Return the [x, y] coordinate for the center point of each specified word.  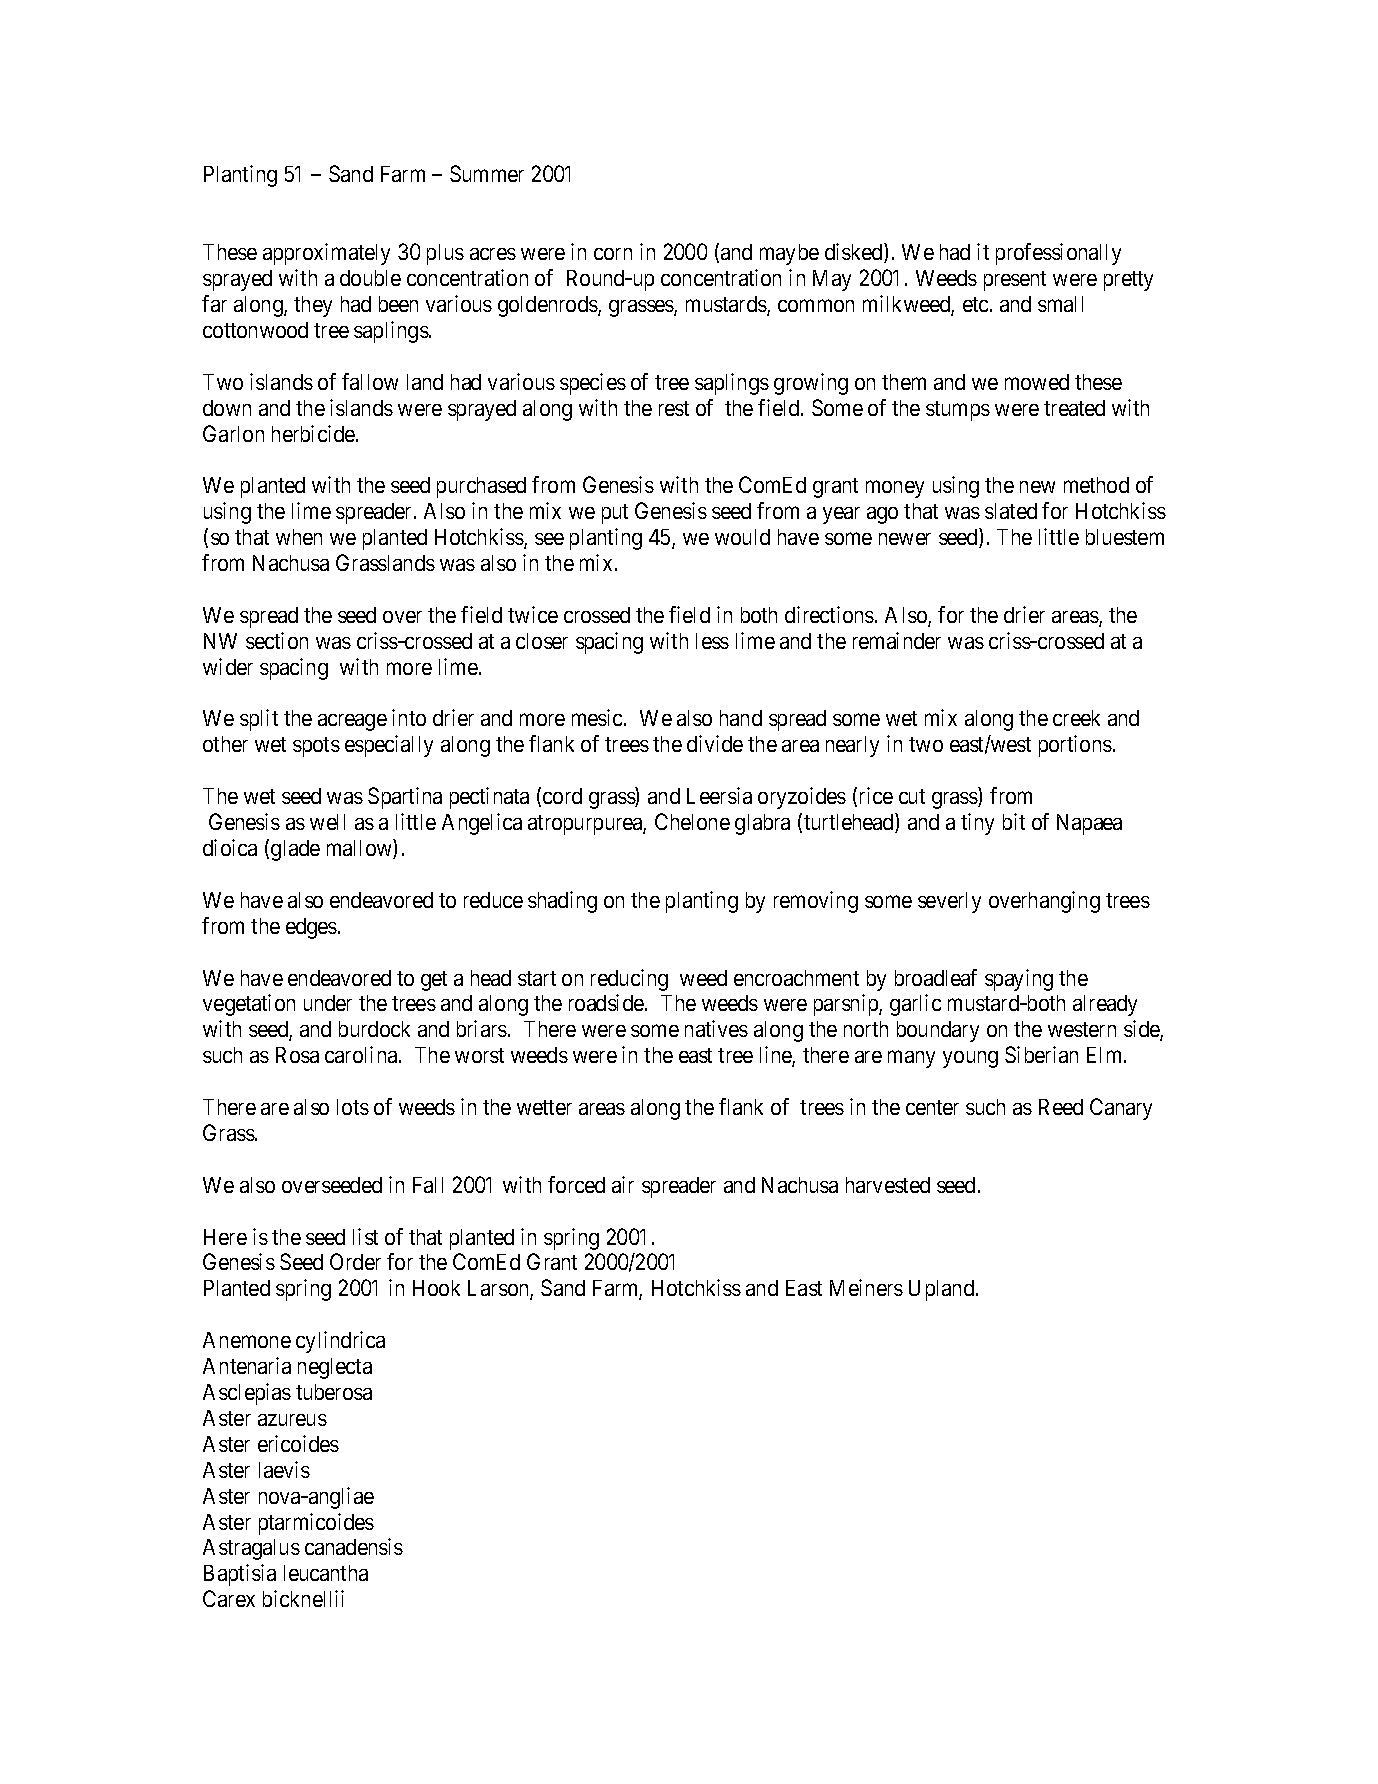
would [742, 537]
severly [949, 902]
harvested [888, 1185]
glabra [762, 824]
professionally [1058, 254]
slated [1011, 511]
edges [311, 928]
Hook [436, 1288]
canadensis [354, 1546]
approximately [326, 254]
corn [613, 254]
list [365, 1236]
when [299, 537]
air [623, 1184]
